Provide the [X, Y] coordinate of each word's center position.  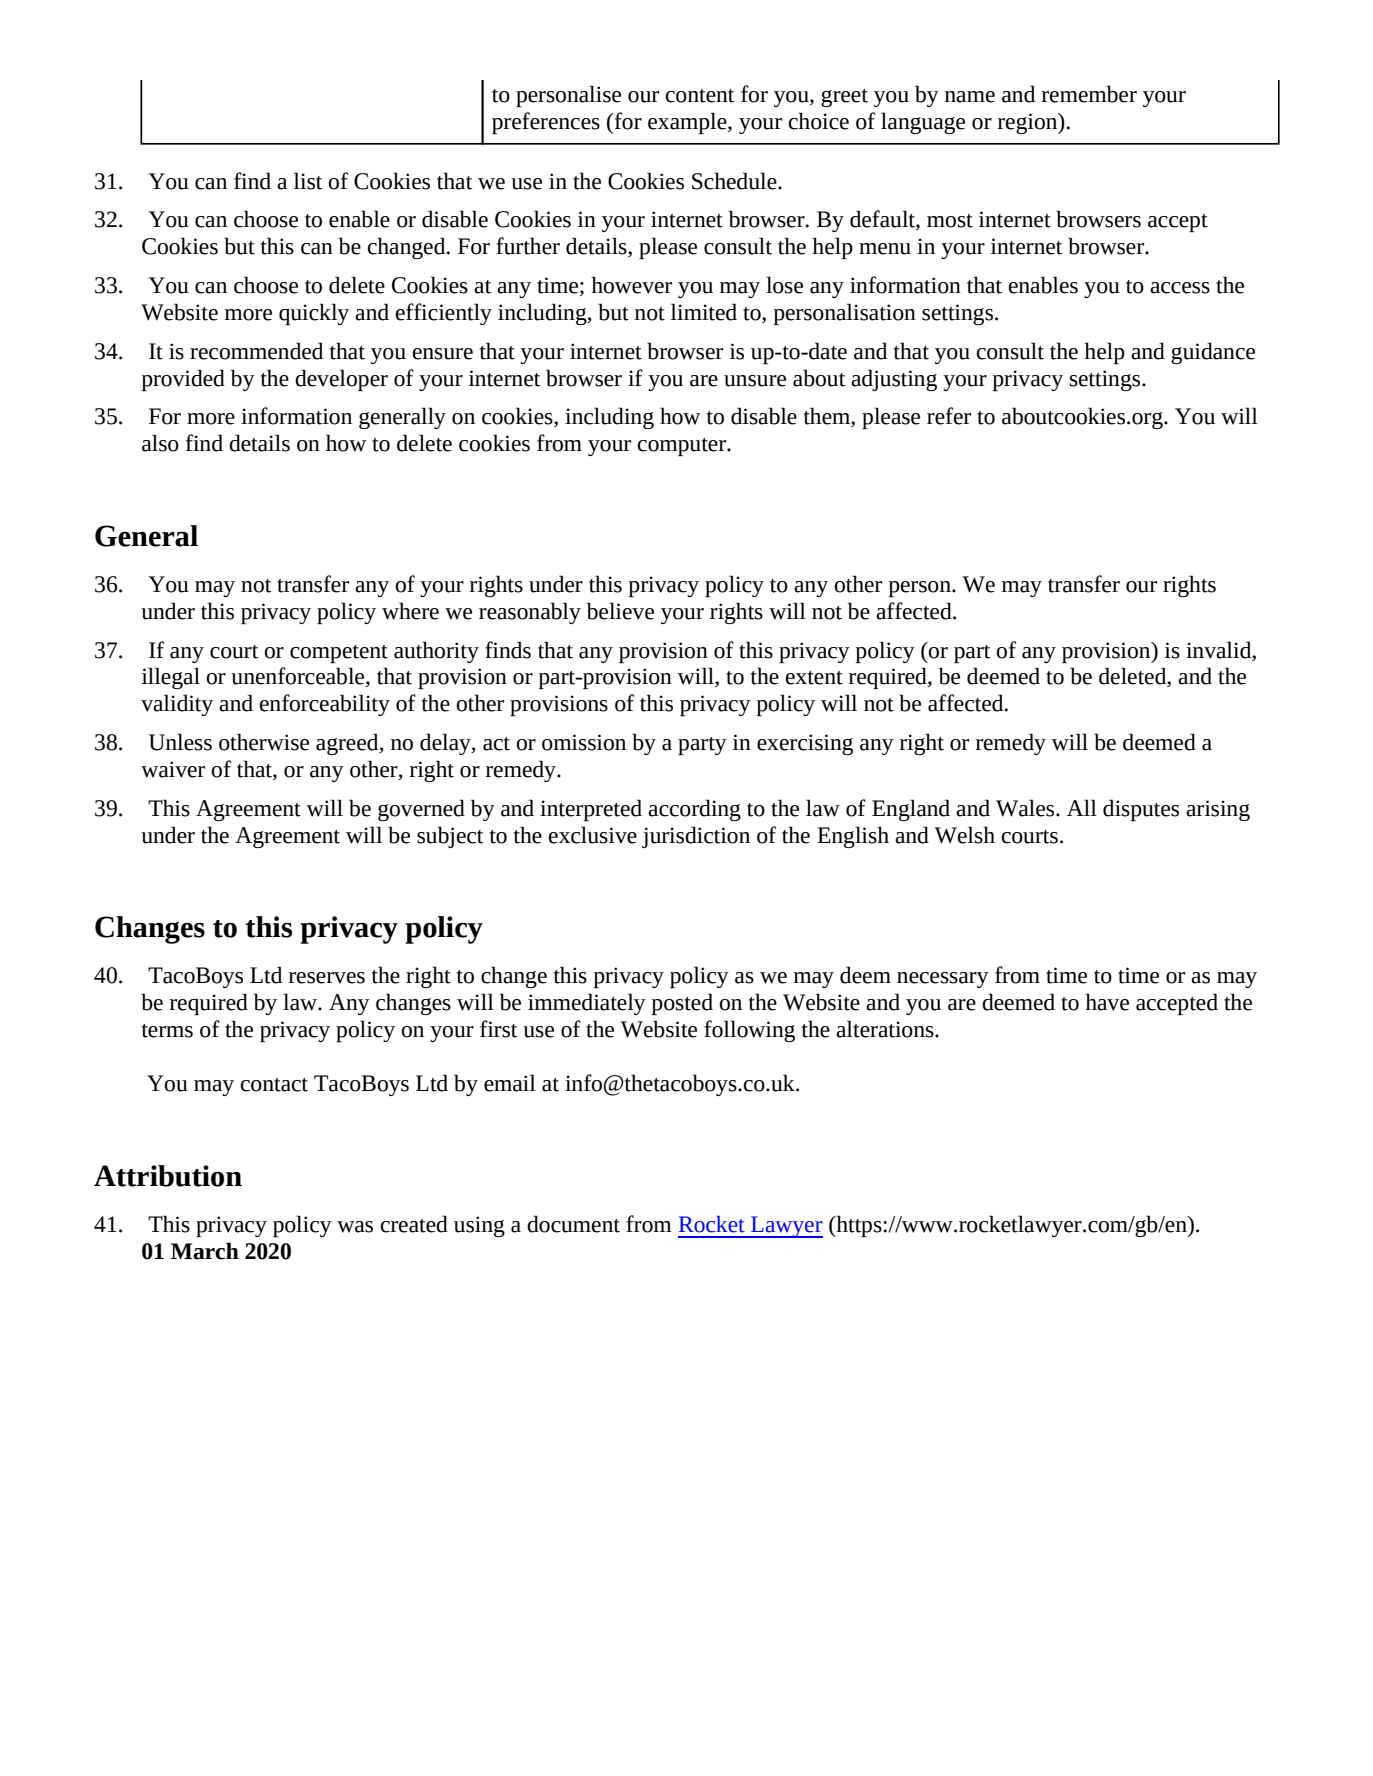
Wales [1026, 808]
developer [341, 380]
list [308, 181]
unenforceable [299, 677]
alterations [886, 1029]
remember [1089, 94]
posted [682, 1004]
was [355, 1227]
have [1107, 1002]
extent [814, 678]
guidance [1213, 353]
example [688, 123]
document [573, 1224]
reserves [327, 978]
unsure [755, 381]
